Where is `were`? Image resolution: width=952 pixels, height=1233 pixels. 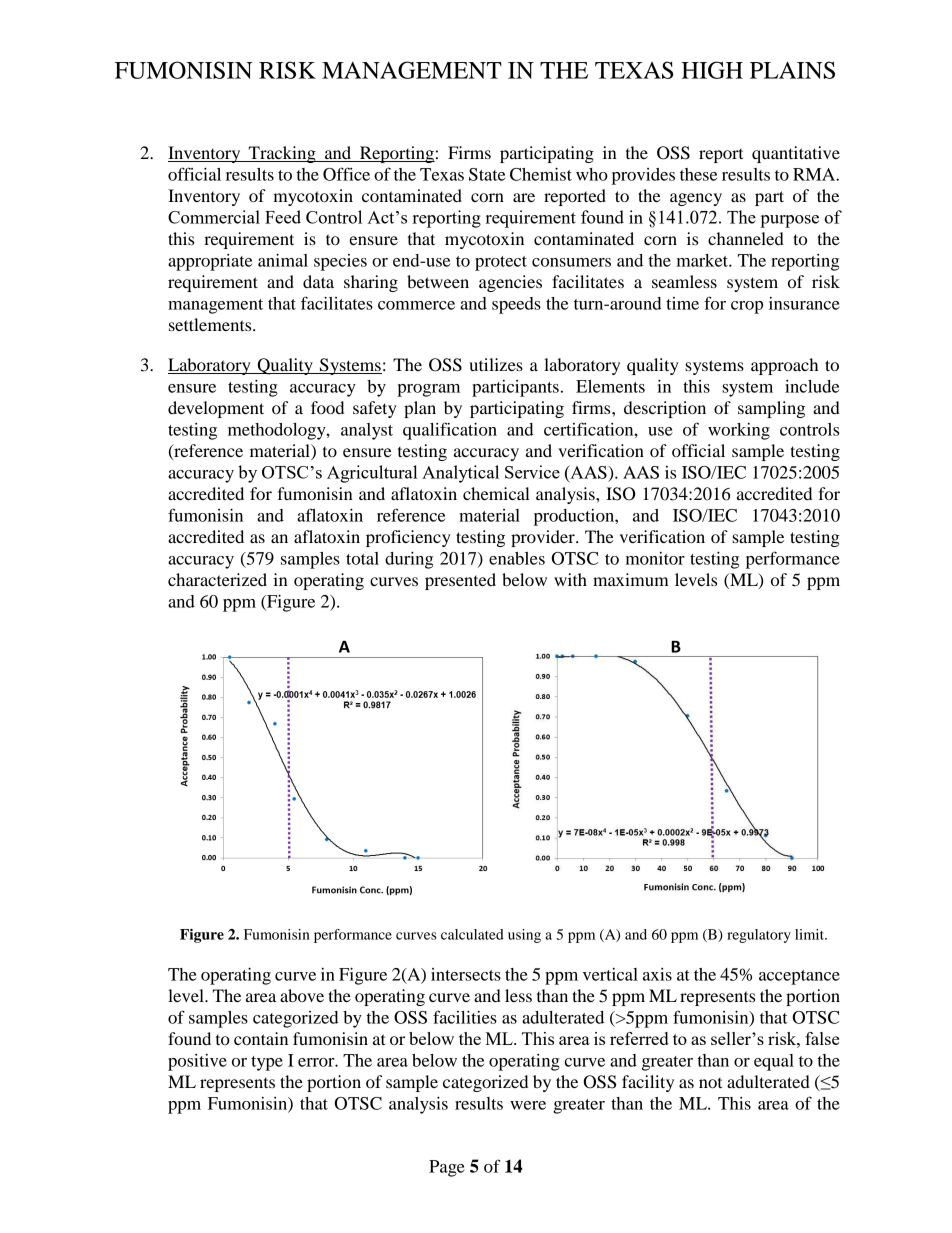
were is located at coordinates (528, 1105).
